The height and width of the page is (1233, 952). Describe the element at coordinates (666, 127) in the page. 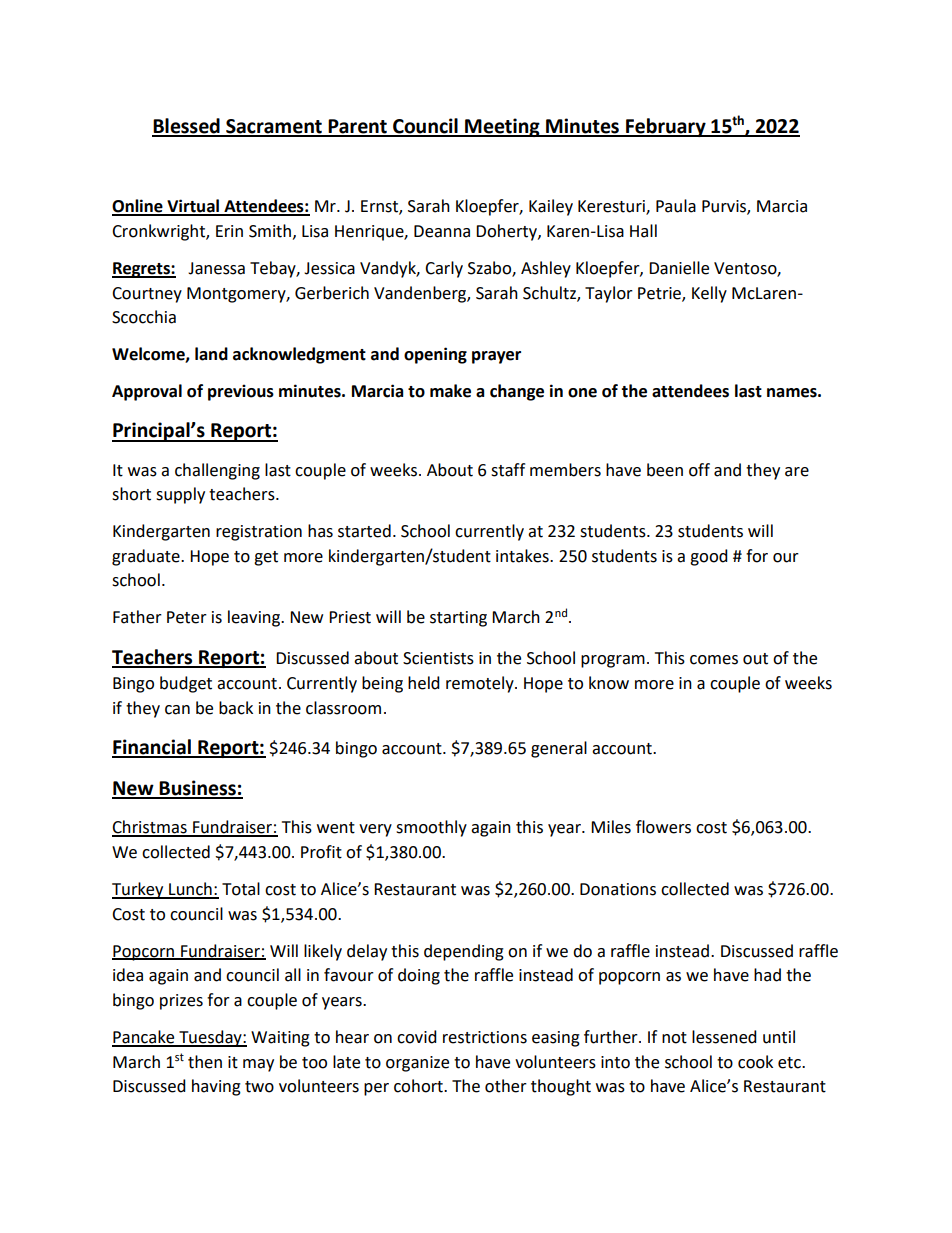

I see `February` at that location.
